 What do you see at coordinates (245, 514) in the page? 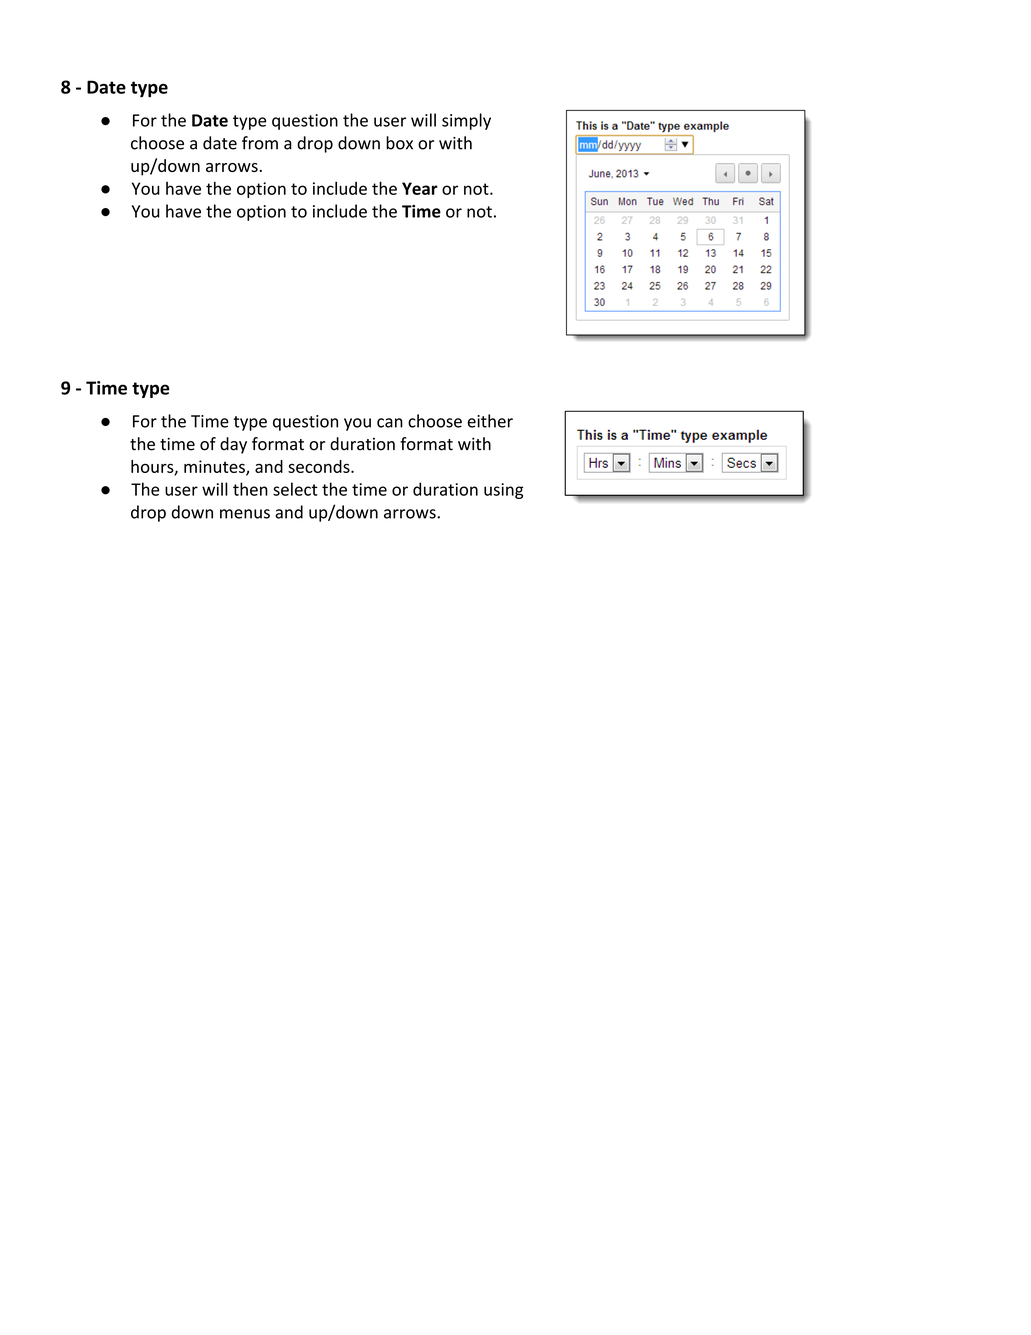
I see `menus` at bounding box center [245, 514].
